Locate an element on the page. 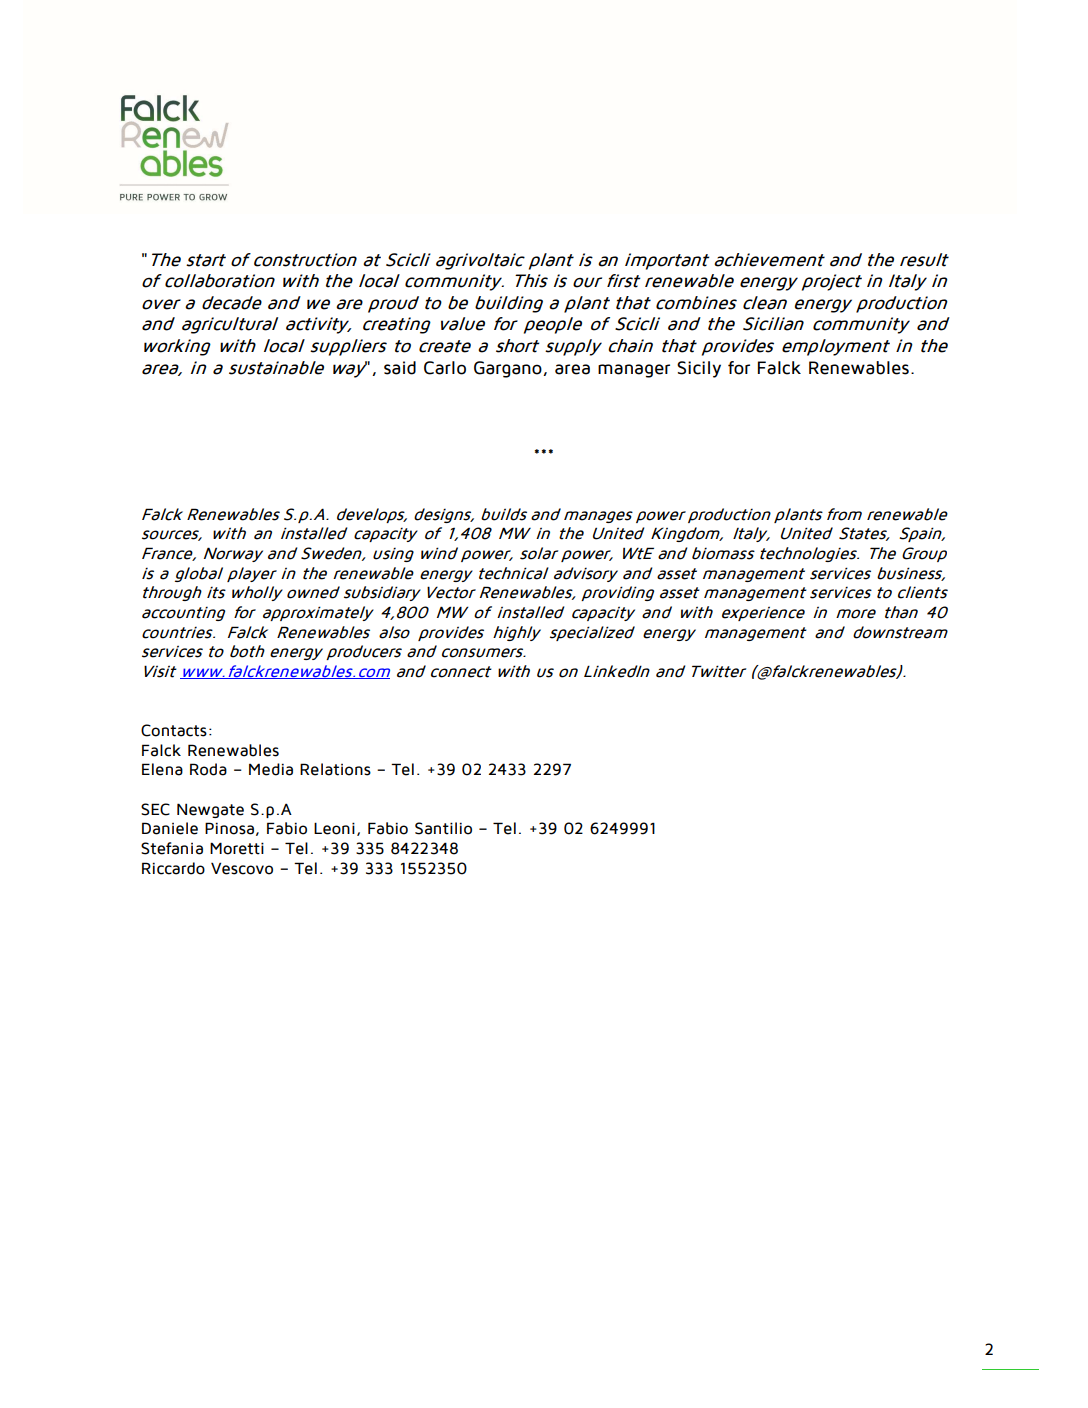  Relations is located at coordinates (335, 769).
